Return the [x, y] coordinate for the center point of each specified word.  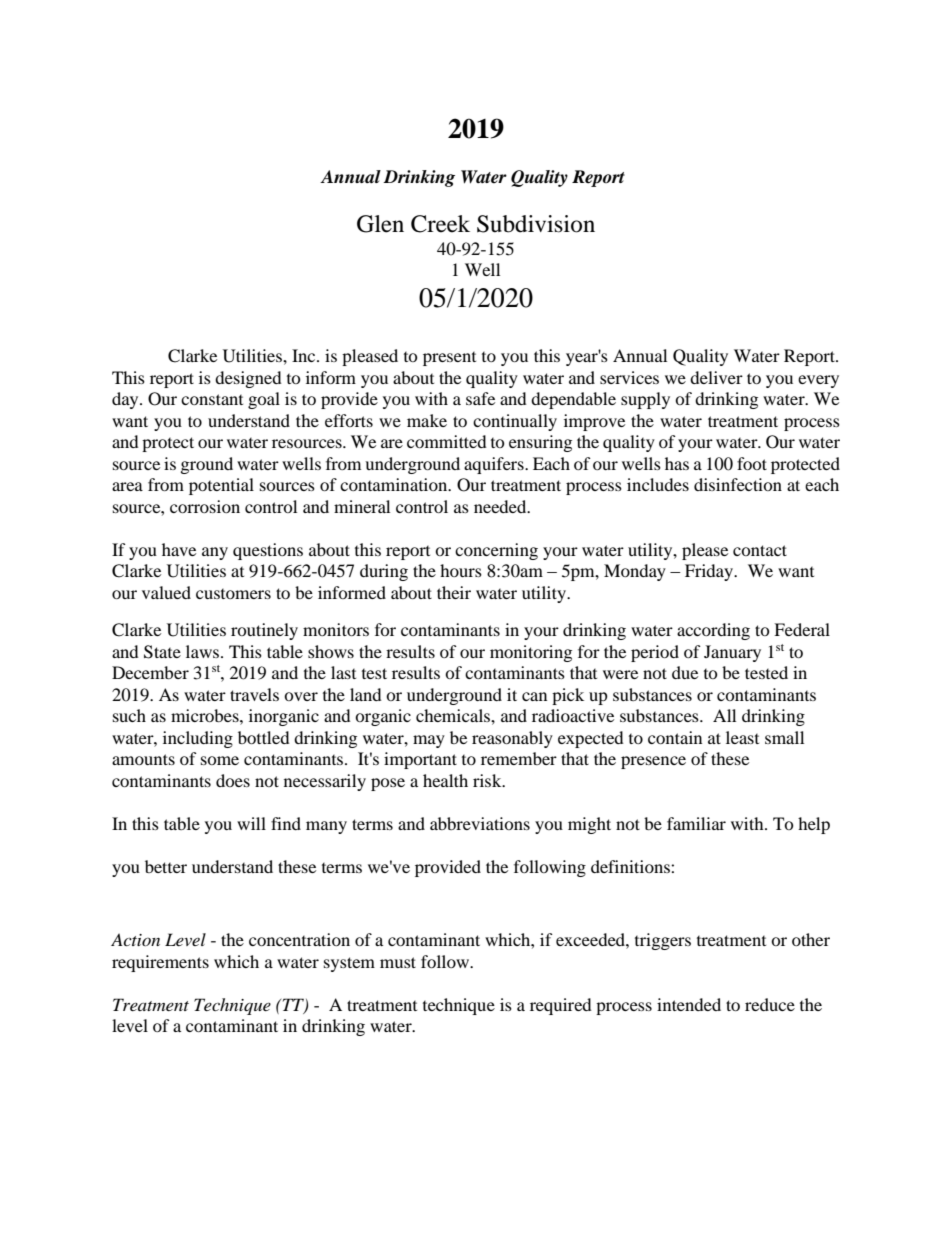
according [713, 631]
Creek [440, 224]
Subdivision [536, 224]
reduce [770, 1004]
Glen [380, 224]
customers [233, 594]
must [398, 962]
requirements [160, 963]
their [454, 592]
